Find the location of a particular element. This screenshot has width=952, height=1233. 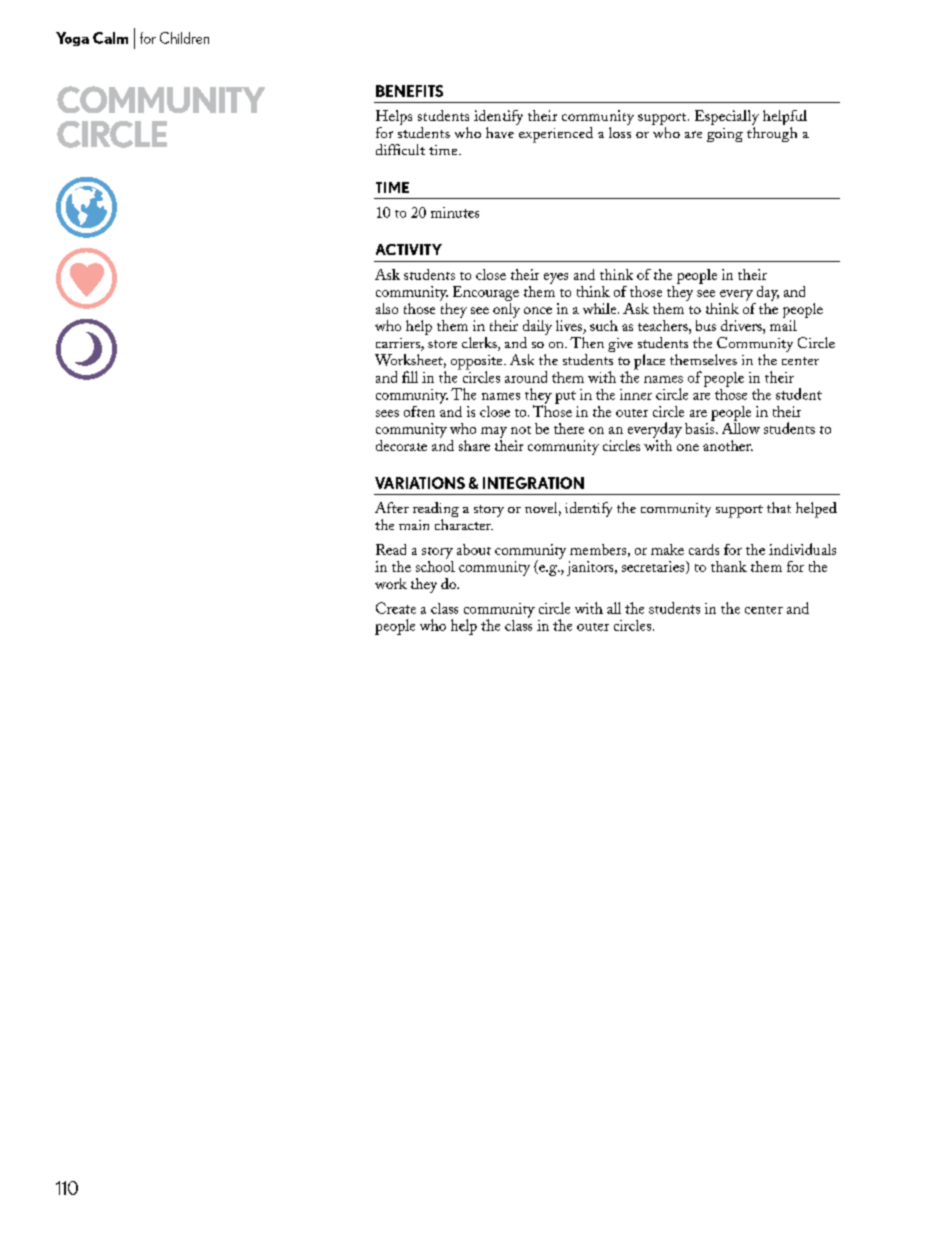

basis is located at coordinates (701, 427).
